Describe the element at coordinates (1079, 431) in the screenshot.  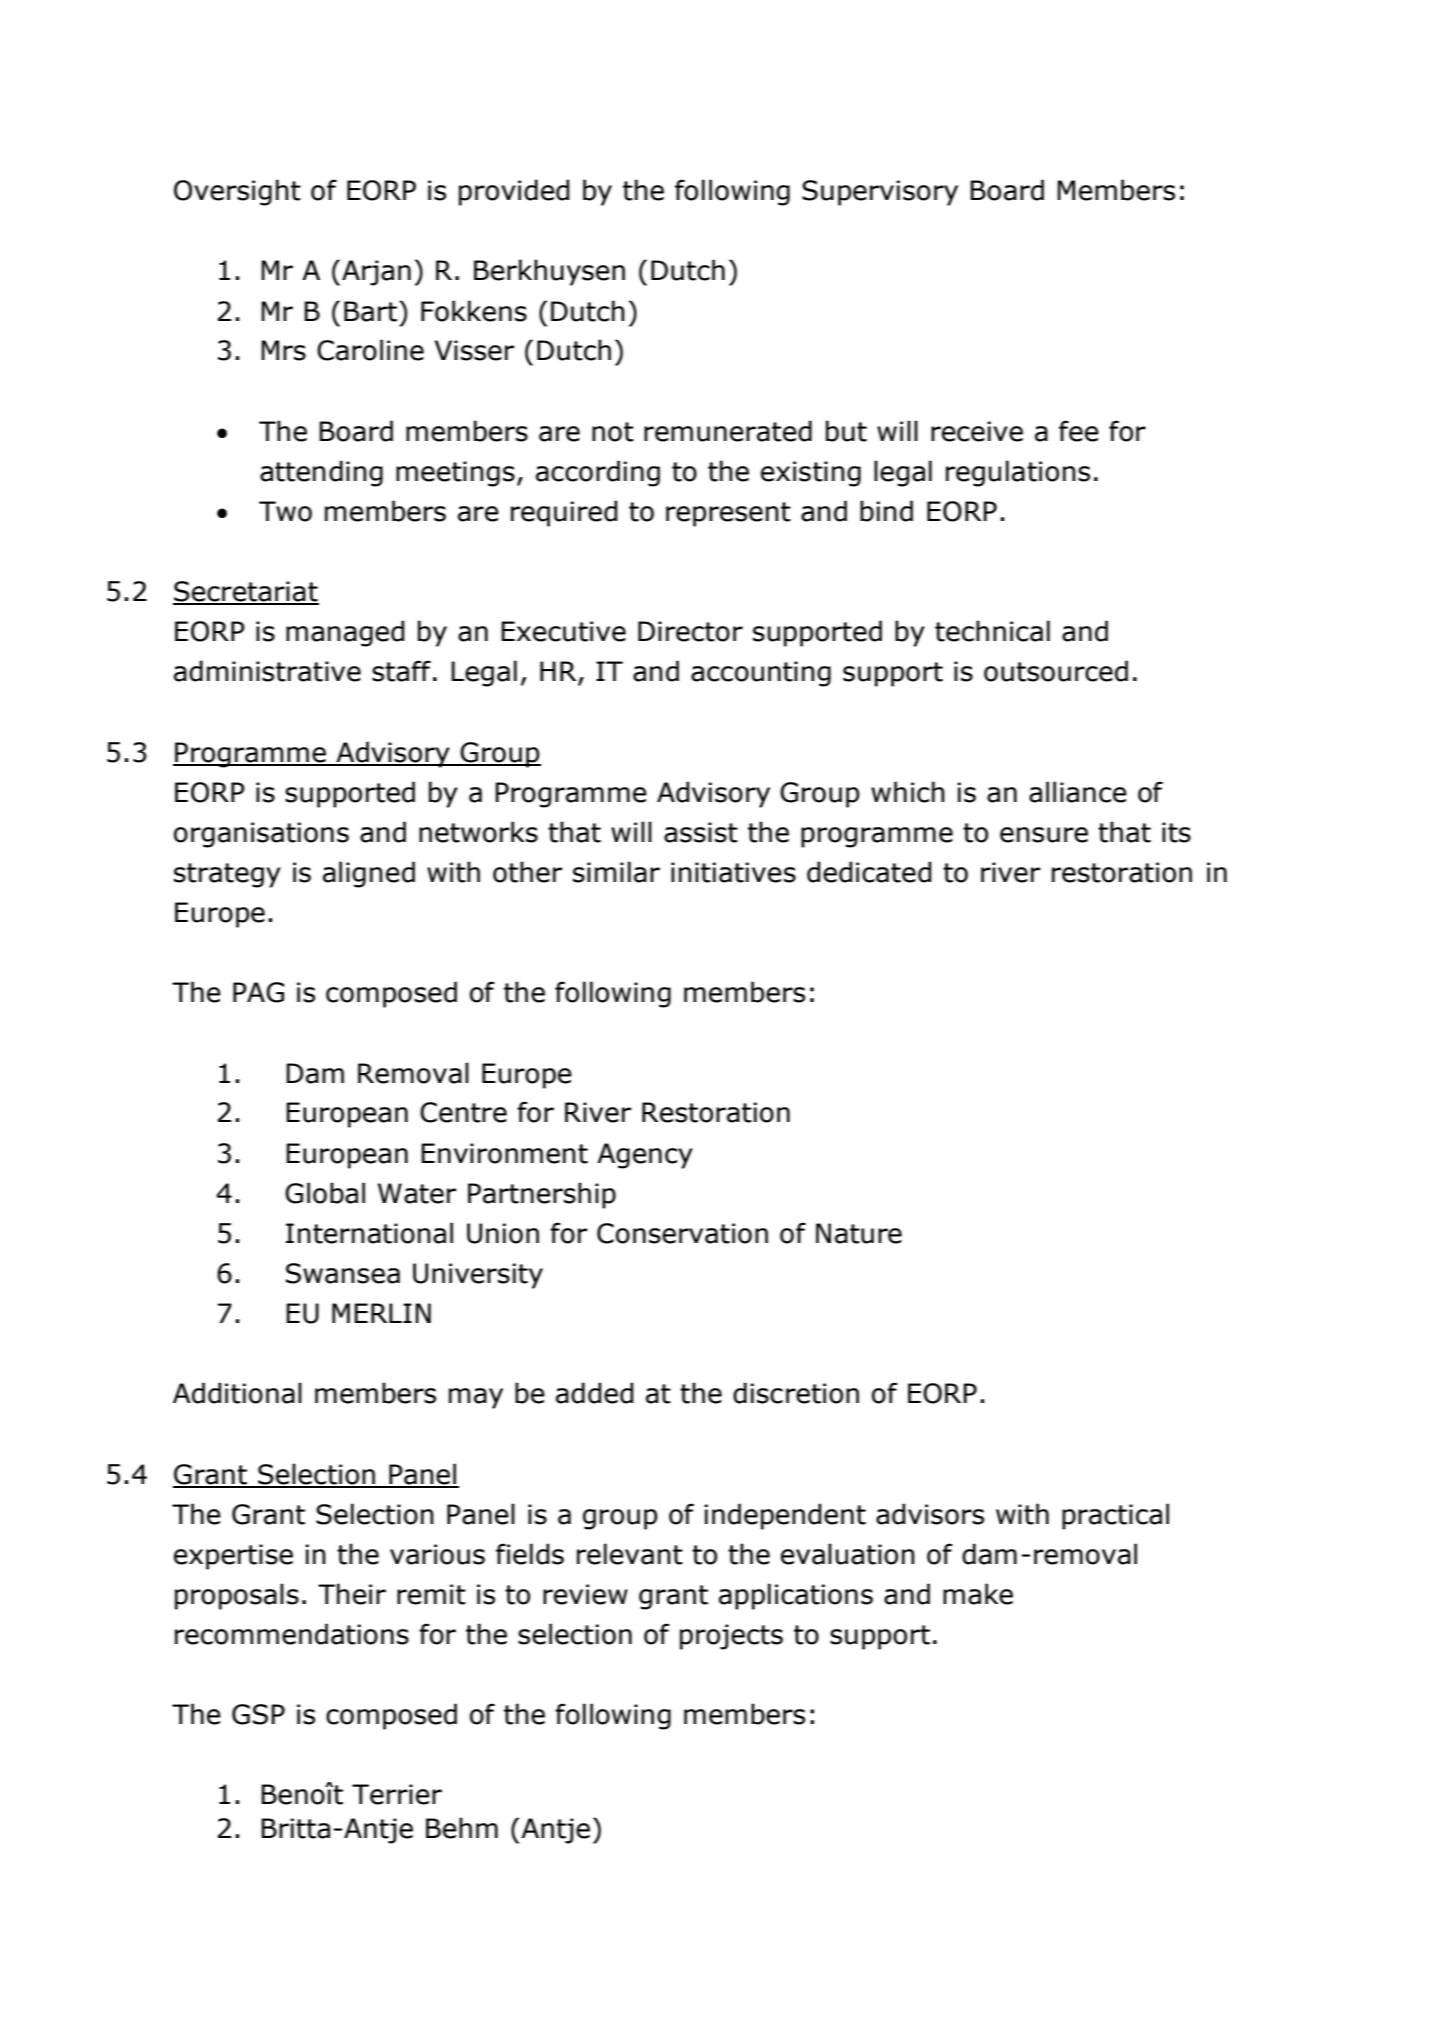
I see `fee` at that location.
